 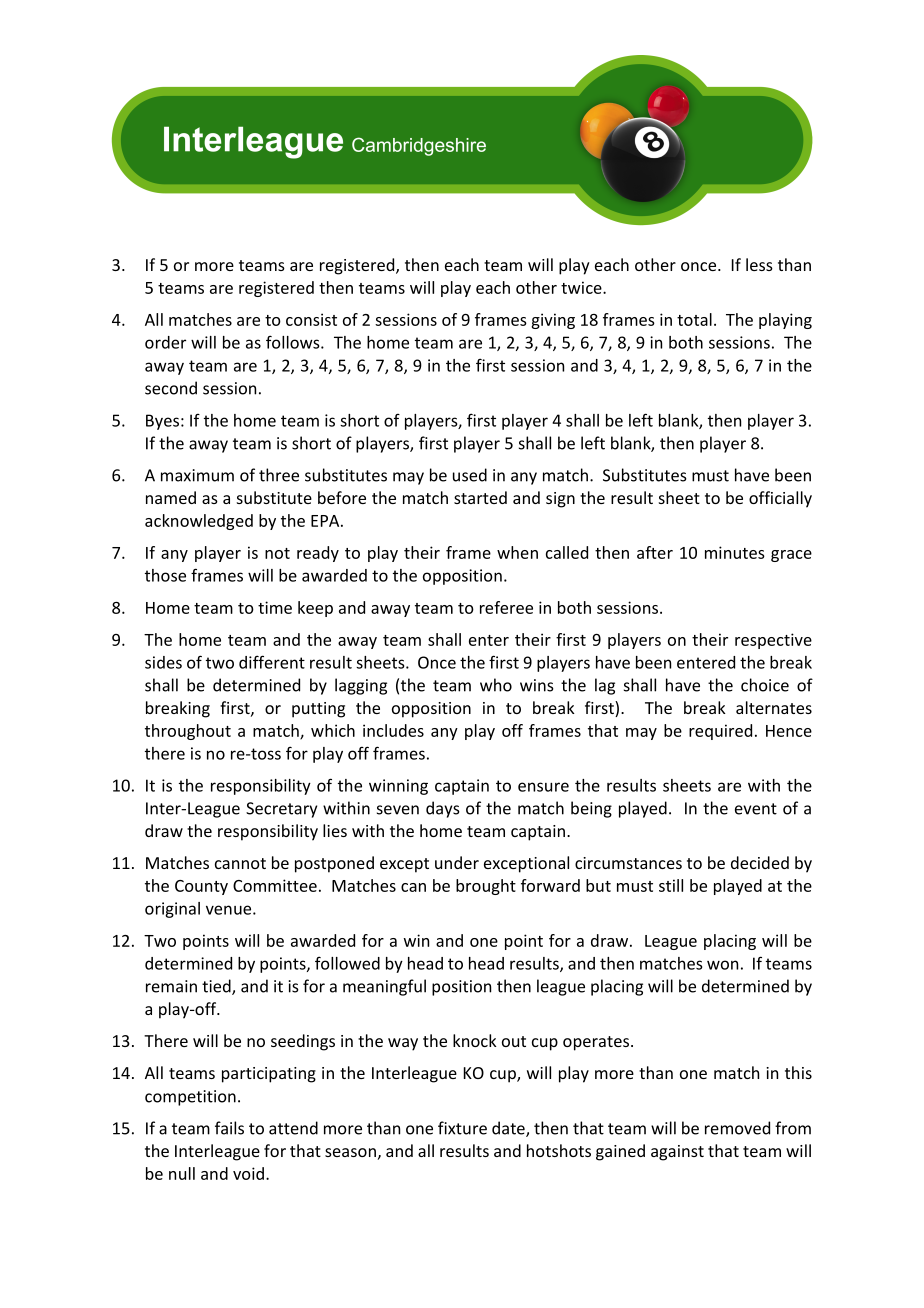 I want to click on fails, so click(x=229, y=1128).
